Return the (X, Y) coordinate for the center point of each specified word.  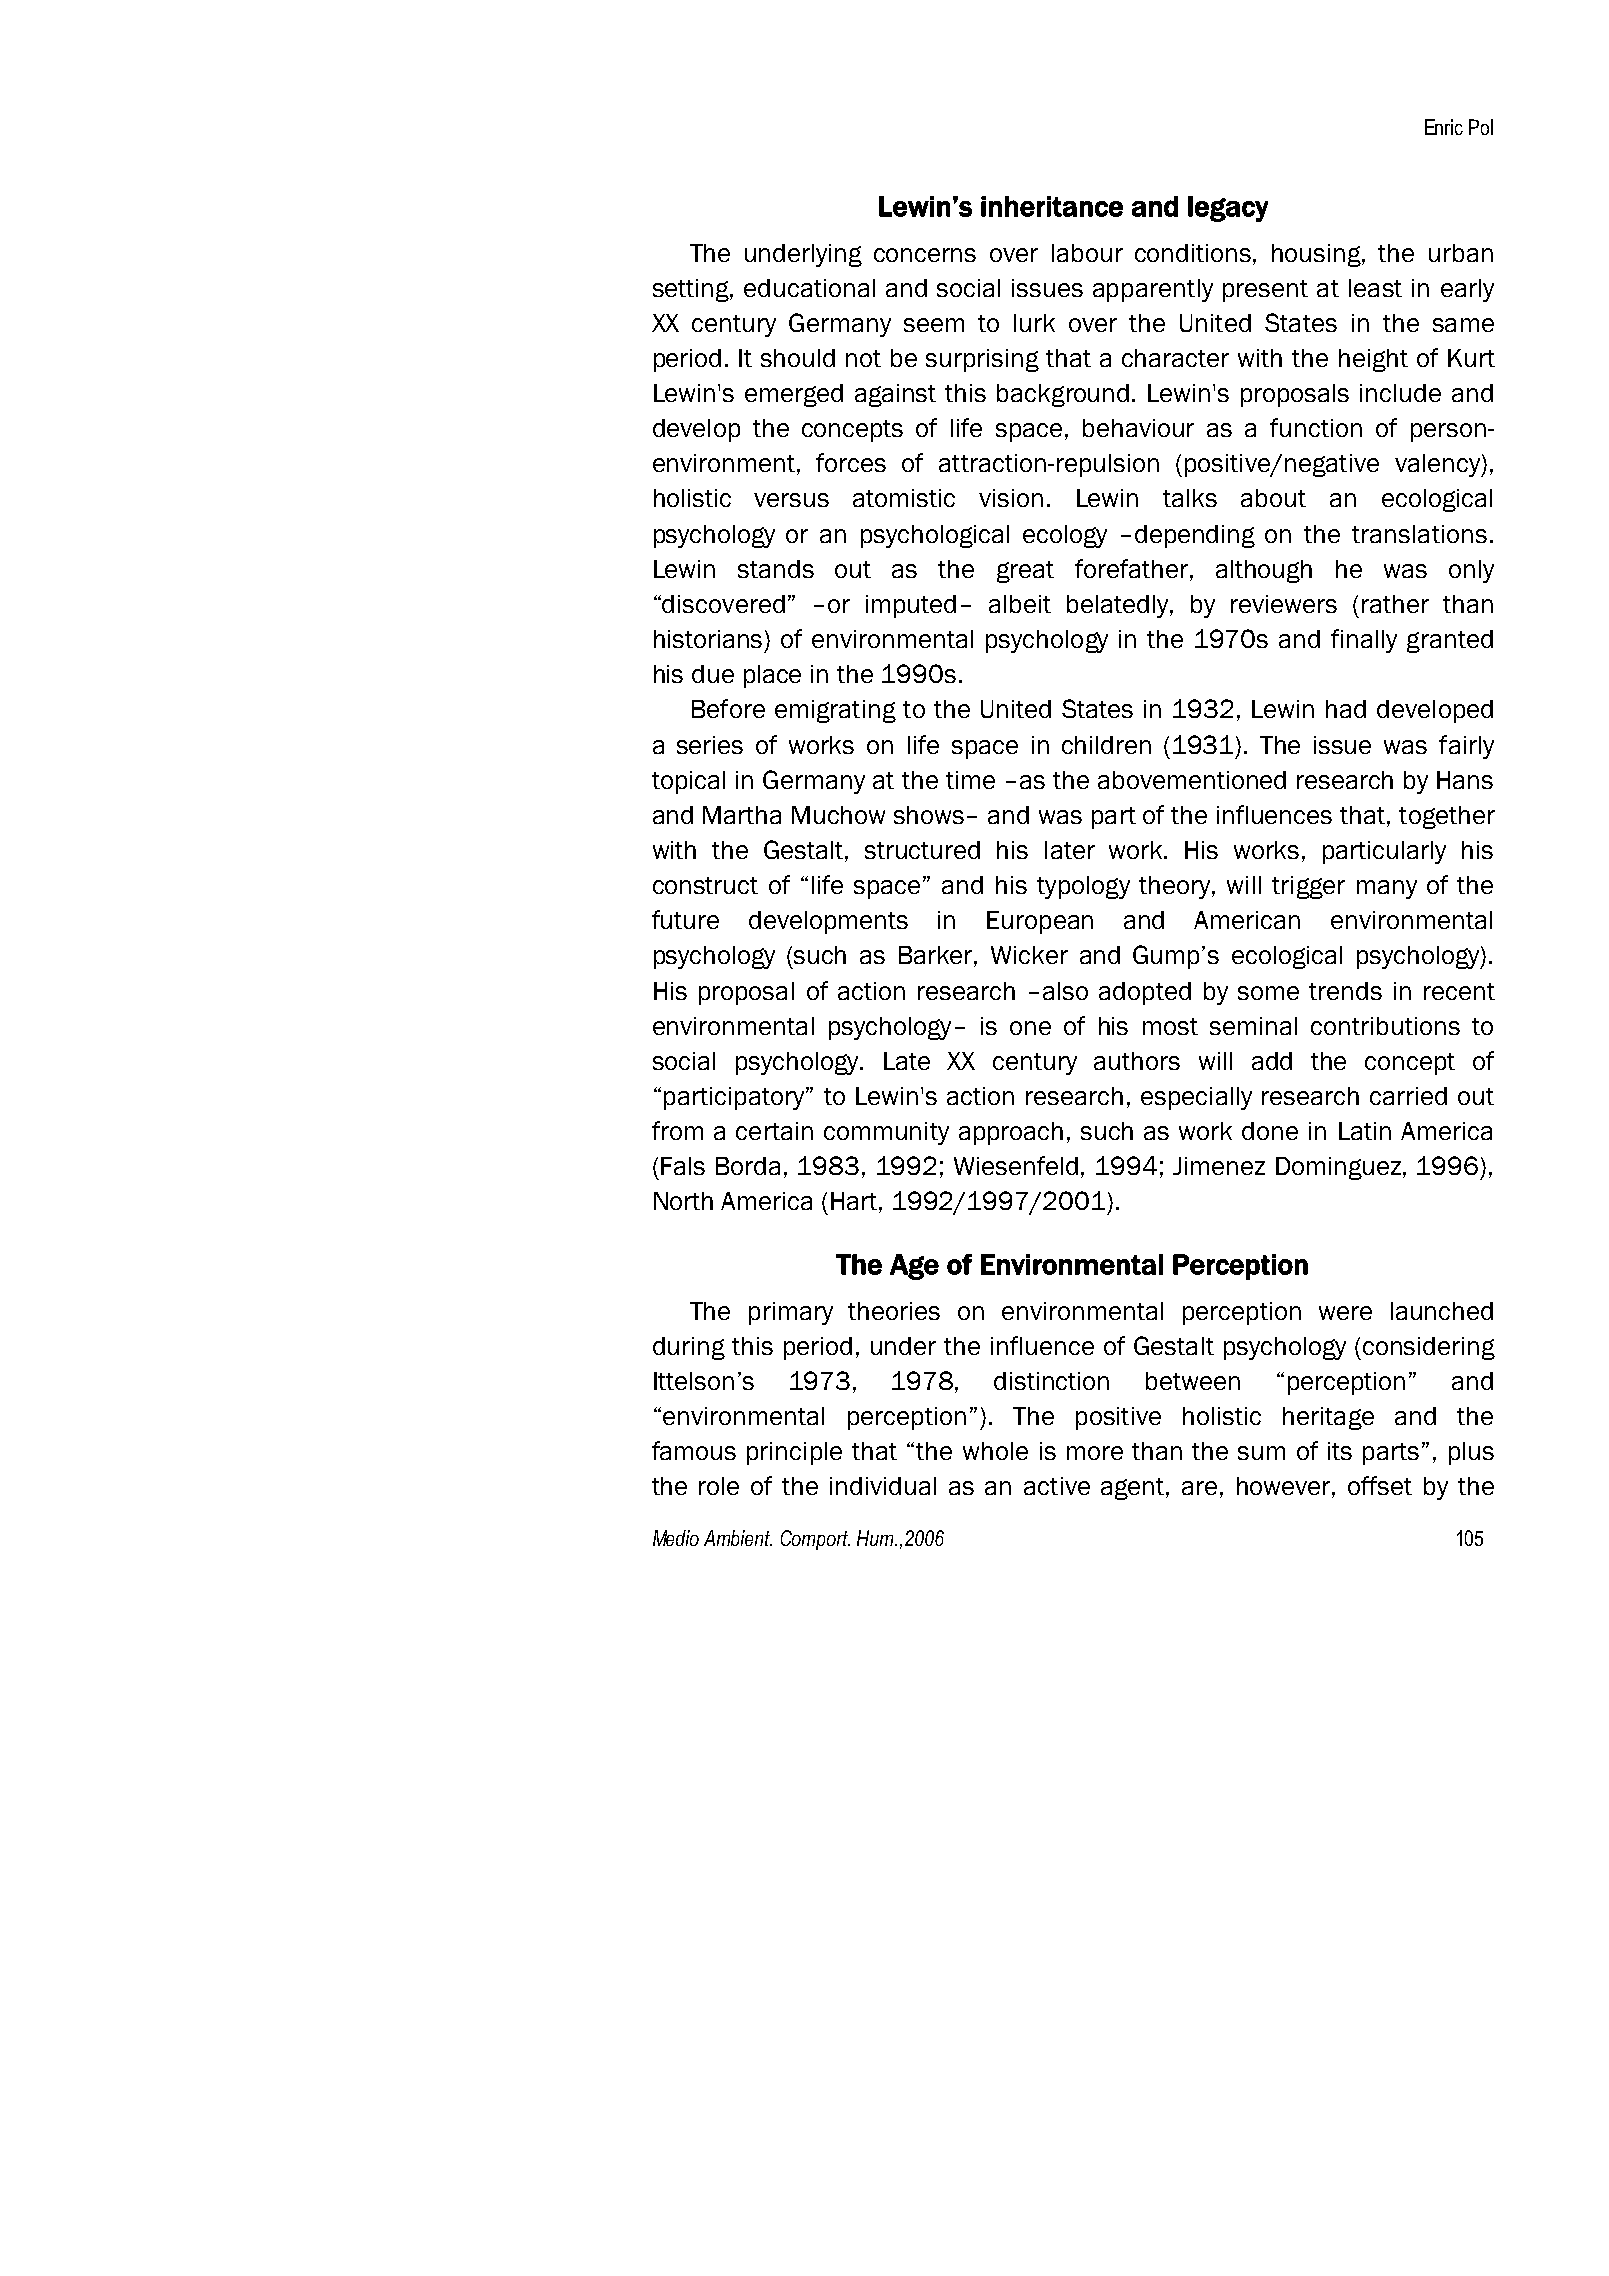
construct (705, 885)
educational (809, 288)
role (719, 1486)
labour (1087, 253)
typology (1083, 887)
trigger (1308, 887)
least (1375, 288)
